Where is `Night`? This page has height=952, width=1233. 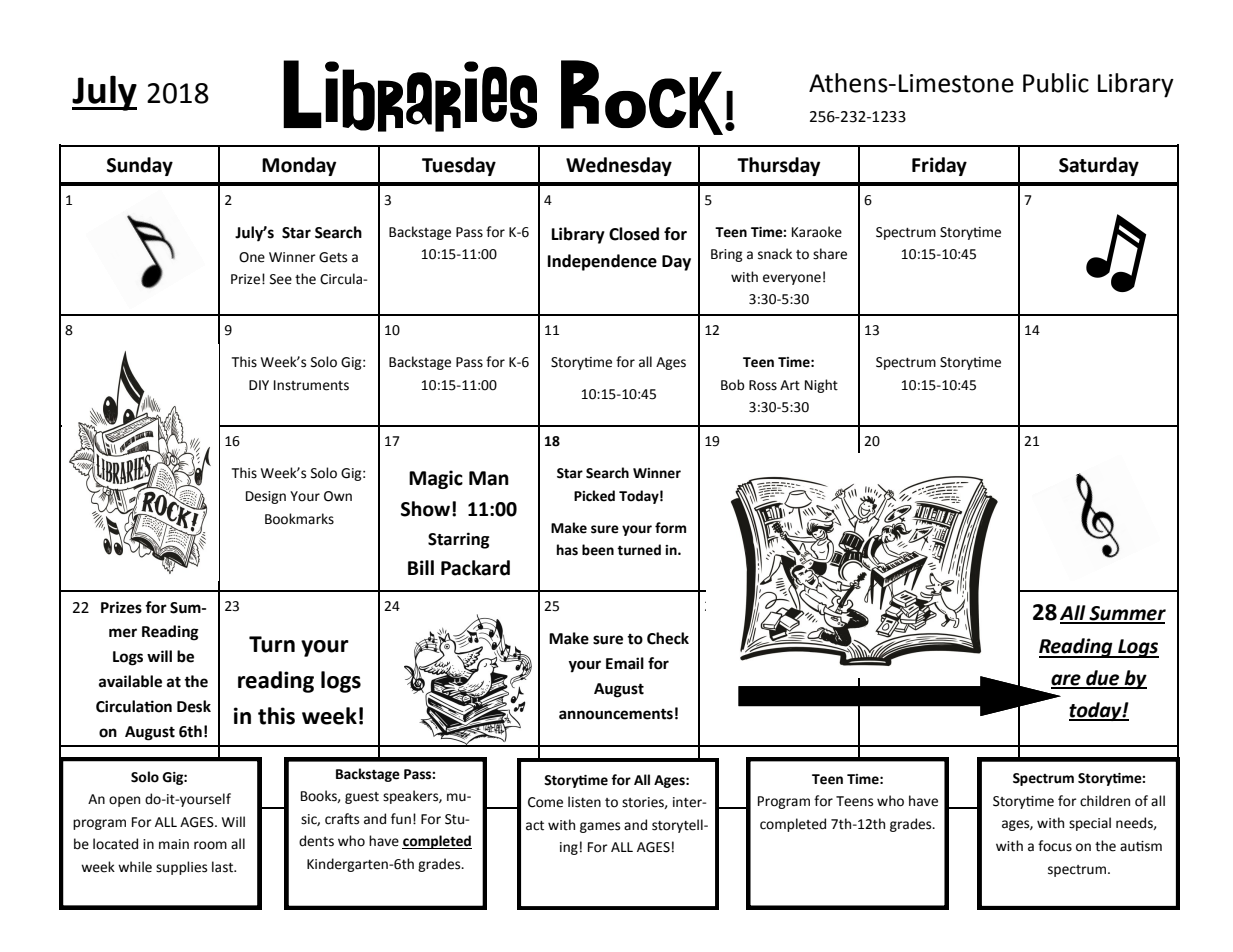
Night is located at coordinates (821, 386).
